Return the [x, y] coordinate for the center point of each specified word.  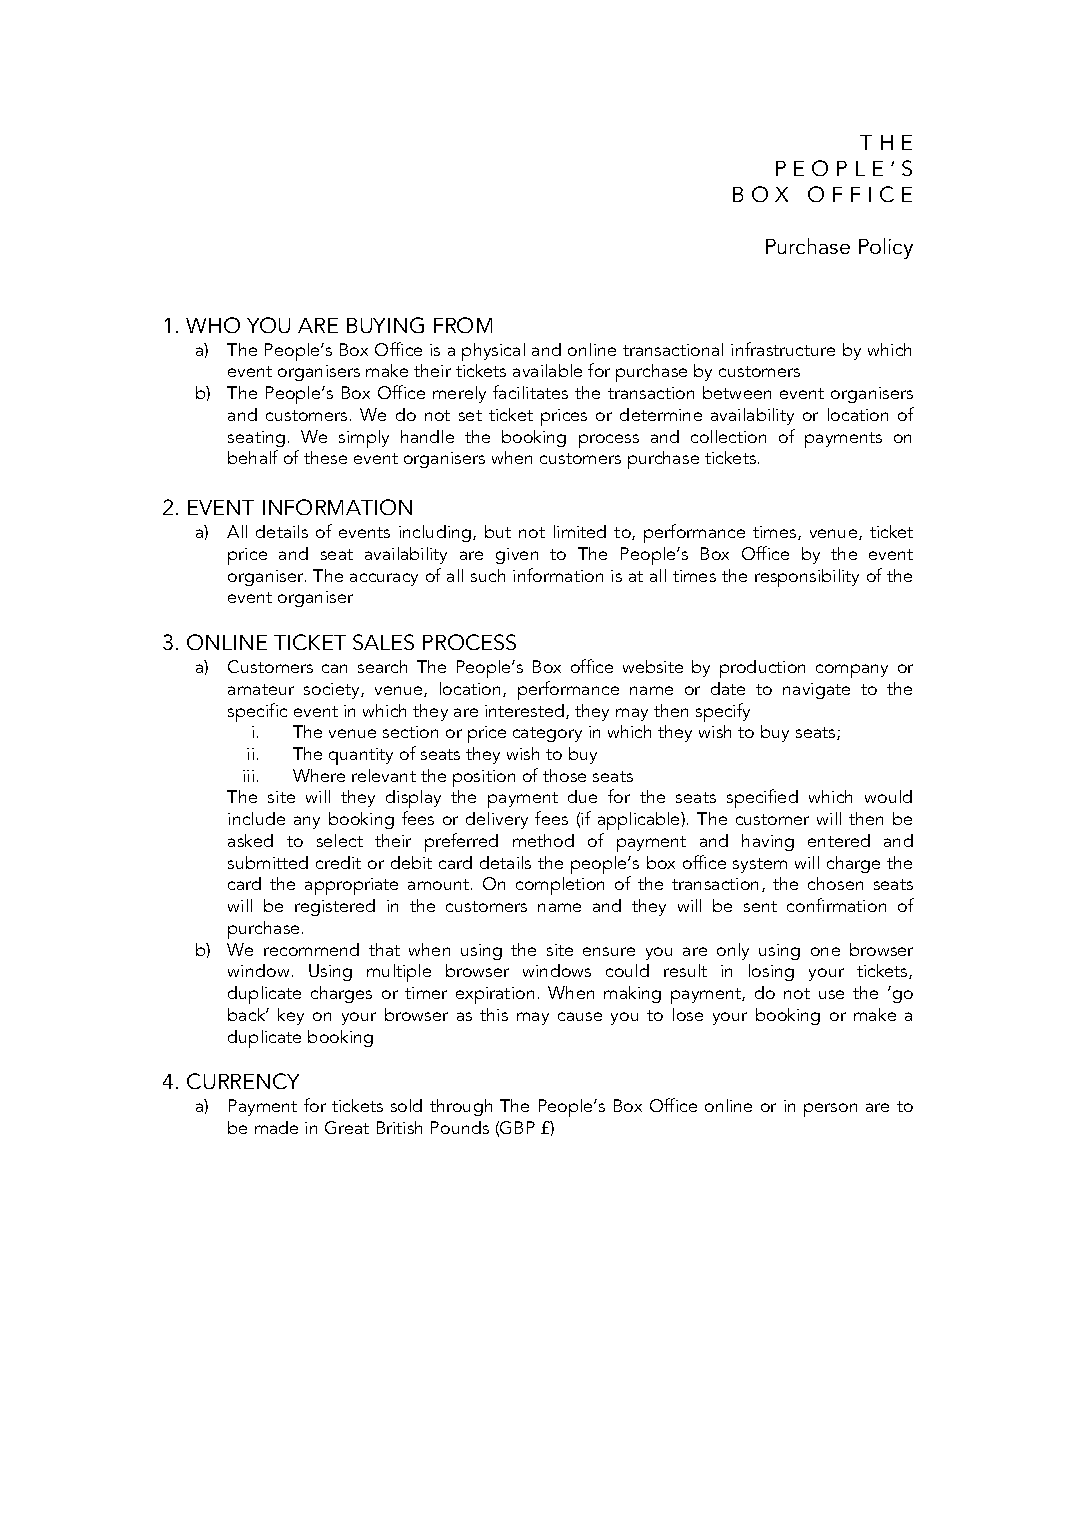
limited [580, 531]
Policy [886, 248]
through [461, 1107]
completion [560, 886]
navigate [816, 691]
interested [526, 711]
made [276, 1127]
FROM [463, 325]
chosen [835, 883]
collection [728, 436]
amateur [261, 689]
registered [335, 907]
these [325, 457]
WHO [213, 325]
